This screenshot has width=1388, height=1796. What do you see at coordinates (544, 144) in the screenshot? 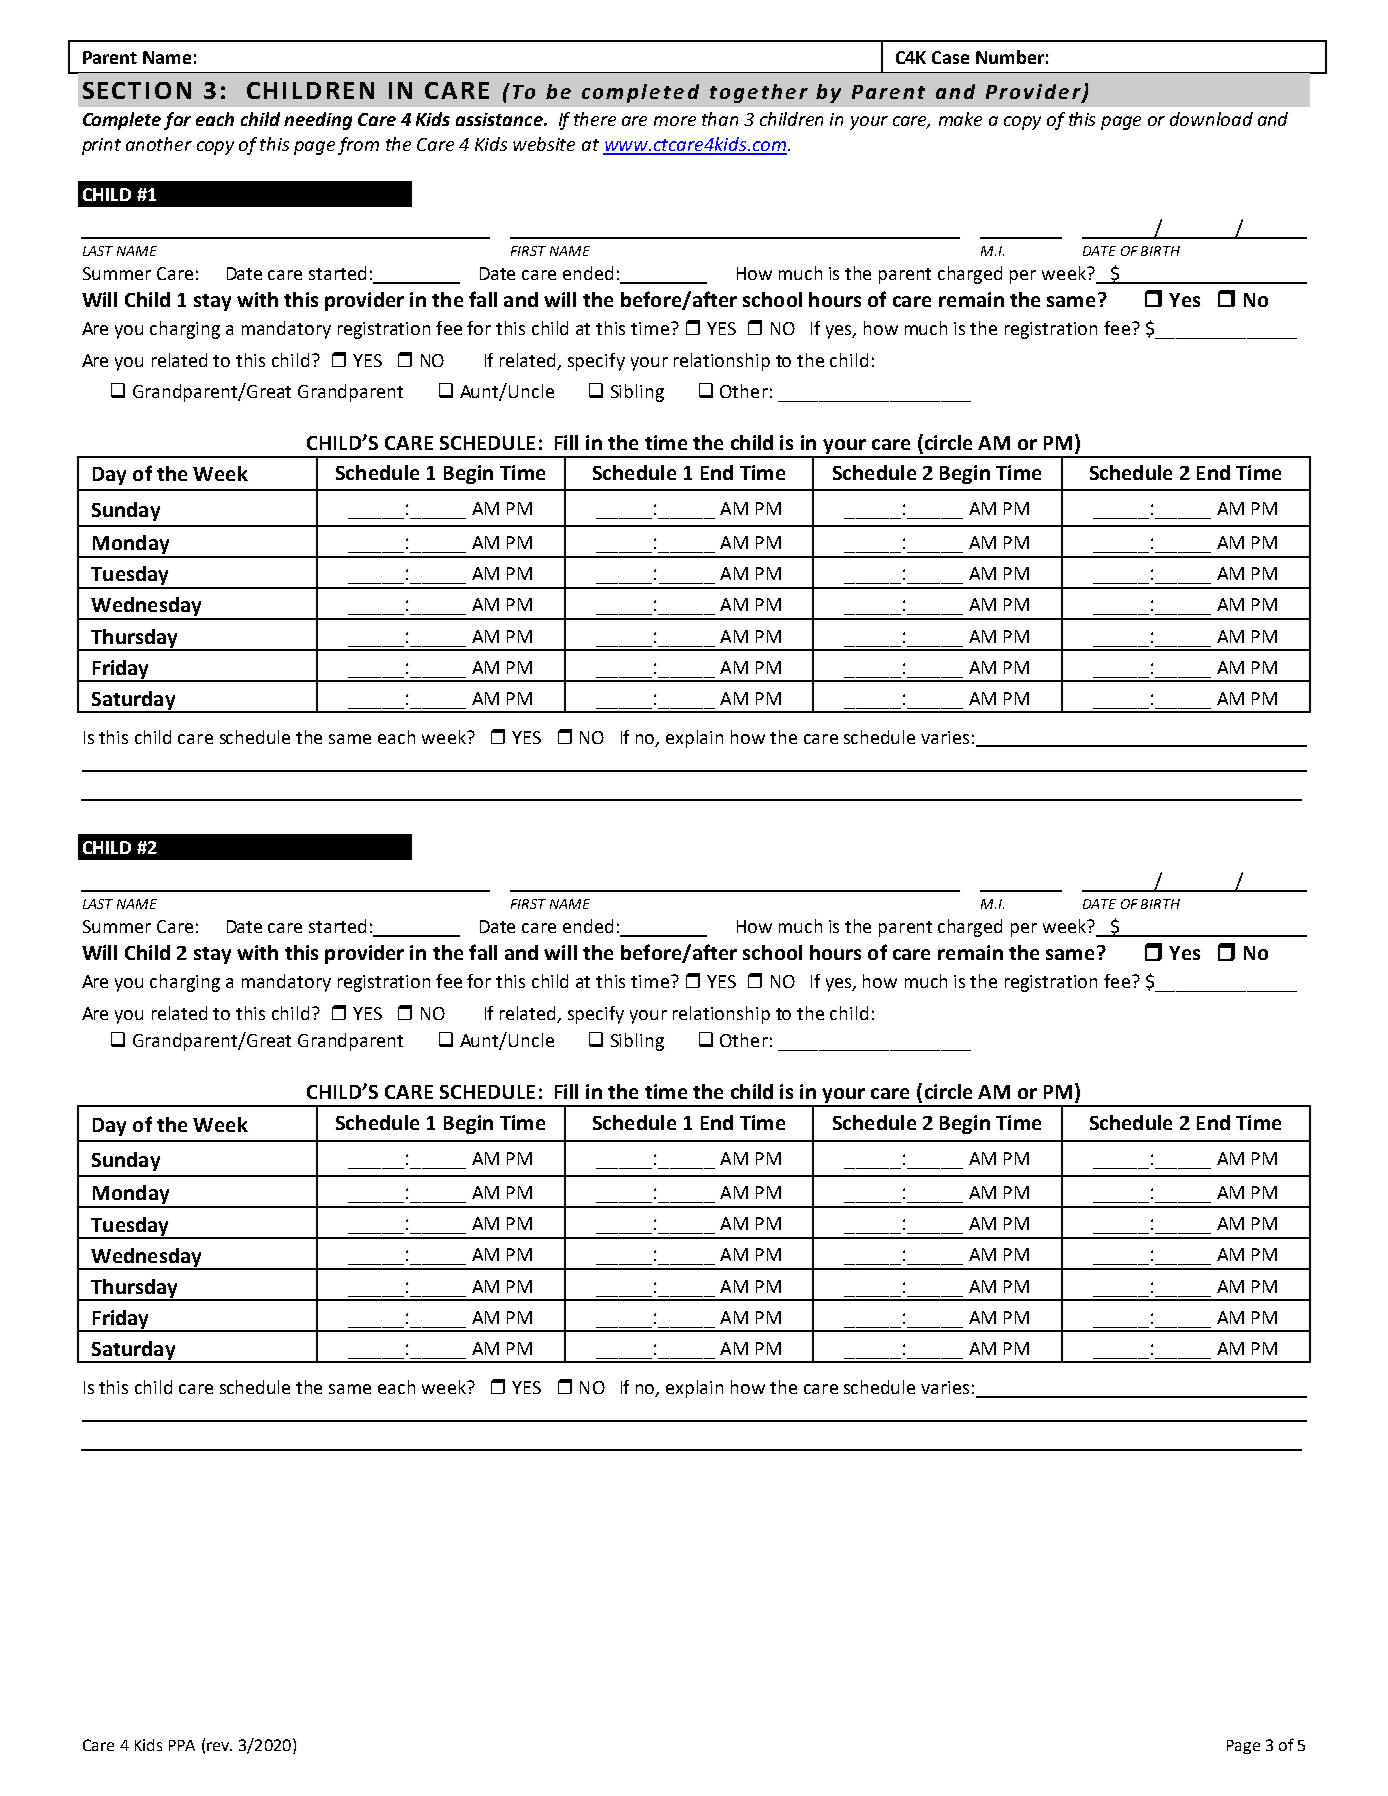
I see `website` at bounding box center [544, 144].
